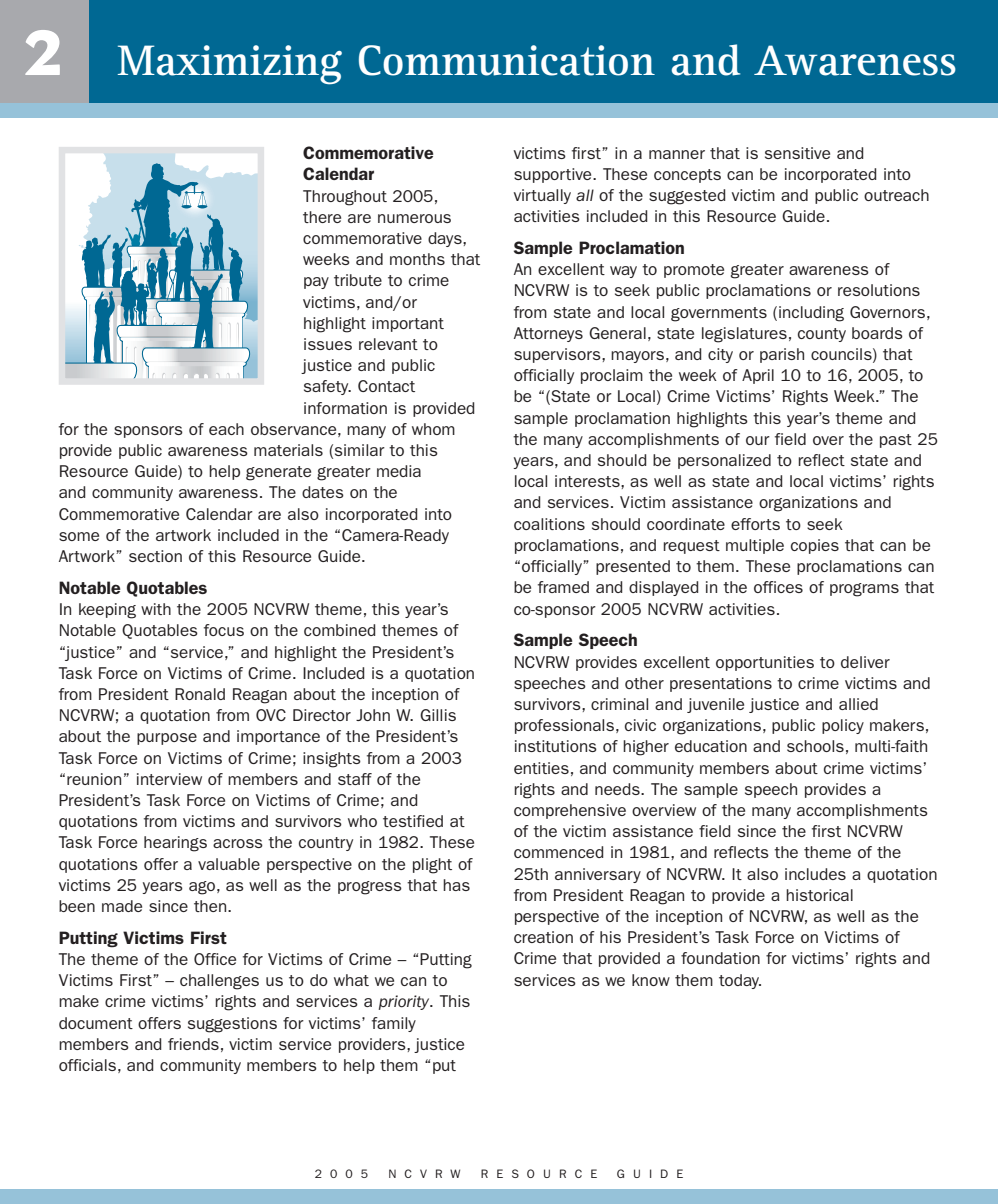  I want to click on Maximizing, so click(230, 65).
